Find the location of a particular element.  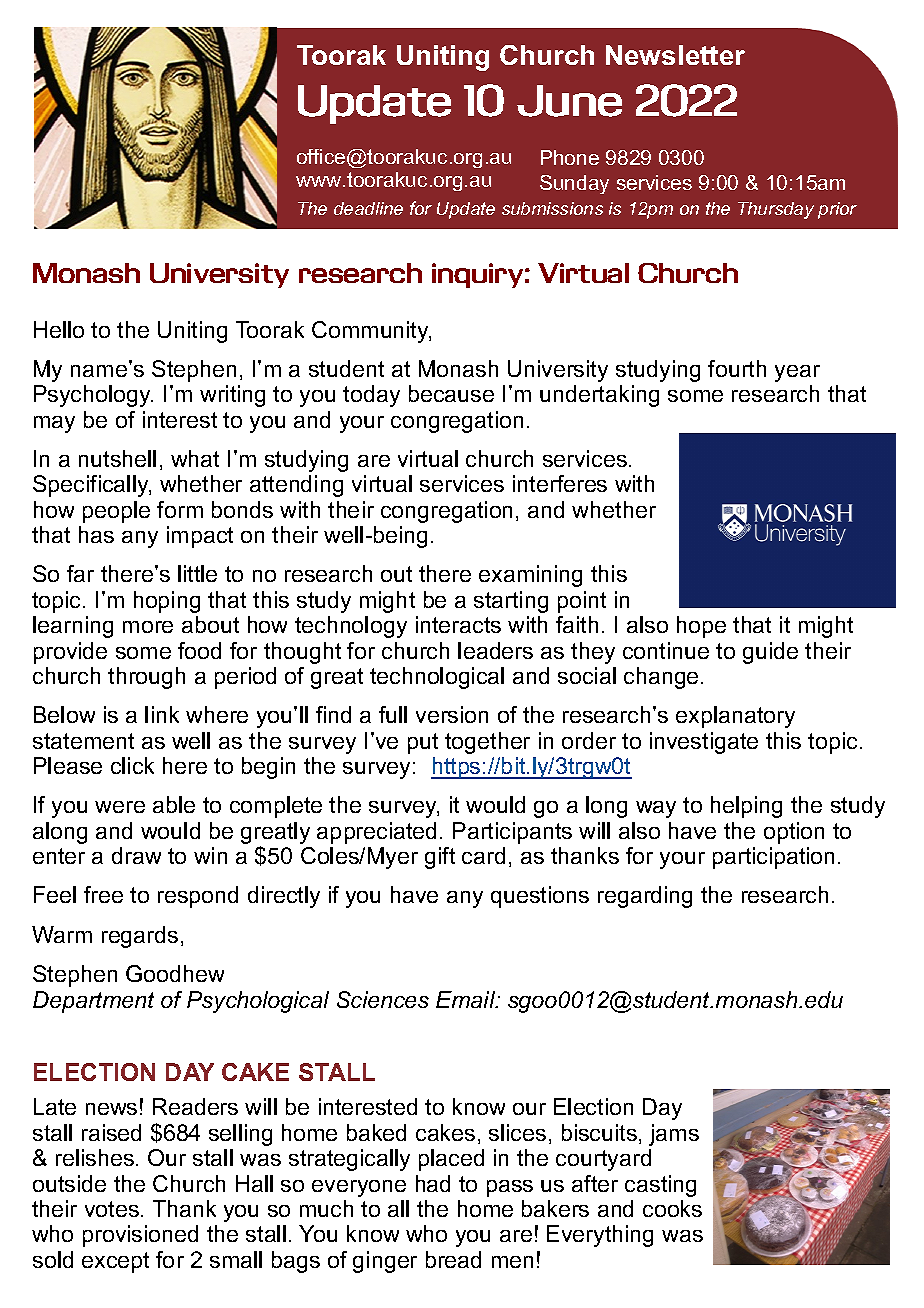

deadline is located at coordinates (368, 208).
